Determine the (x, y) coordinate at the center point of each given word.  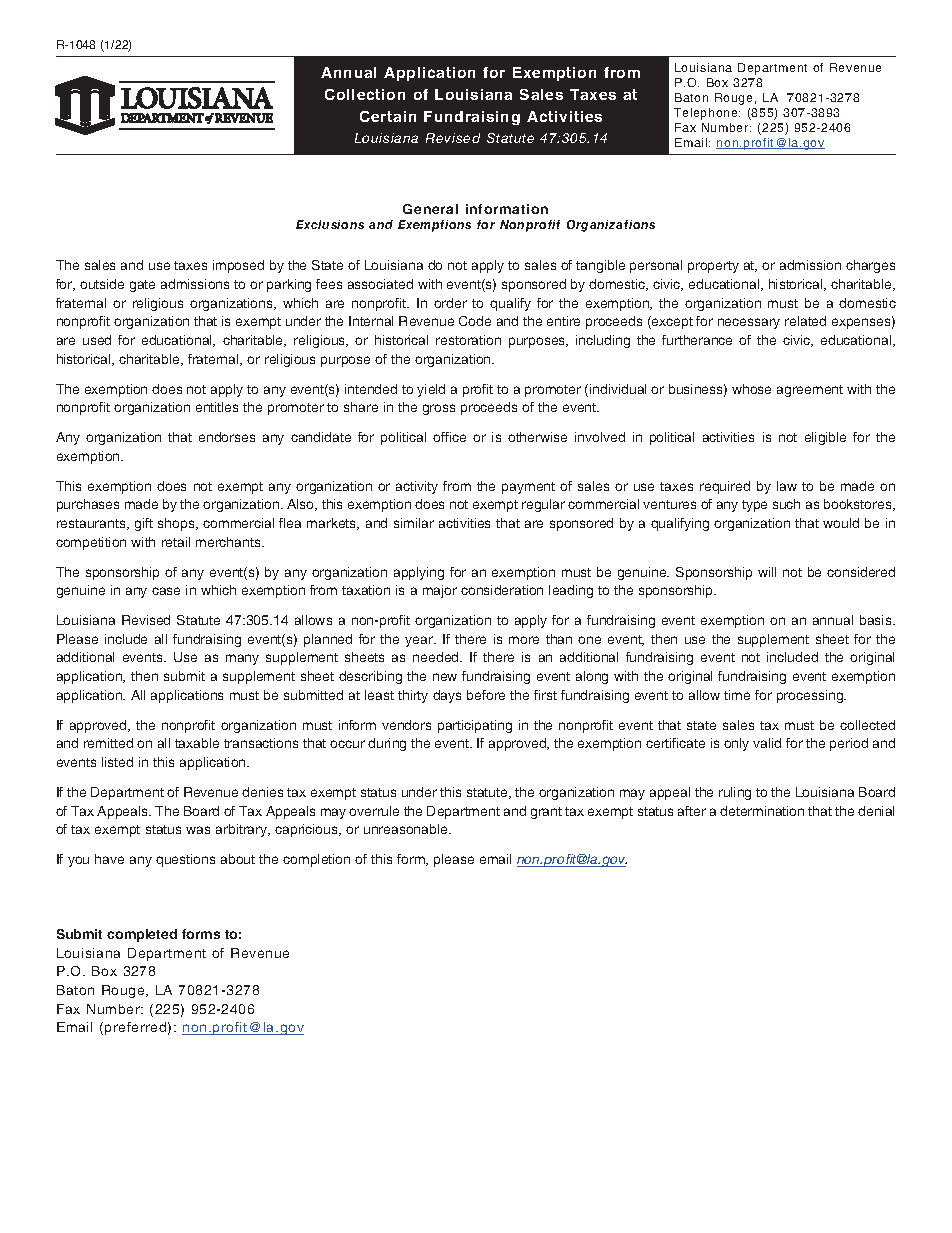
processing (811, 696)
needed (437, 657)
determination (762, 811)
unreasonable (407, 829)
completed (142, 935)
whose (751, 389)
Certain (388, 116)
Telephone (707, 114)
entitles (217, 407)
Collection (365, 94)
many (242, 659)
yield (431, 390)
